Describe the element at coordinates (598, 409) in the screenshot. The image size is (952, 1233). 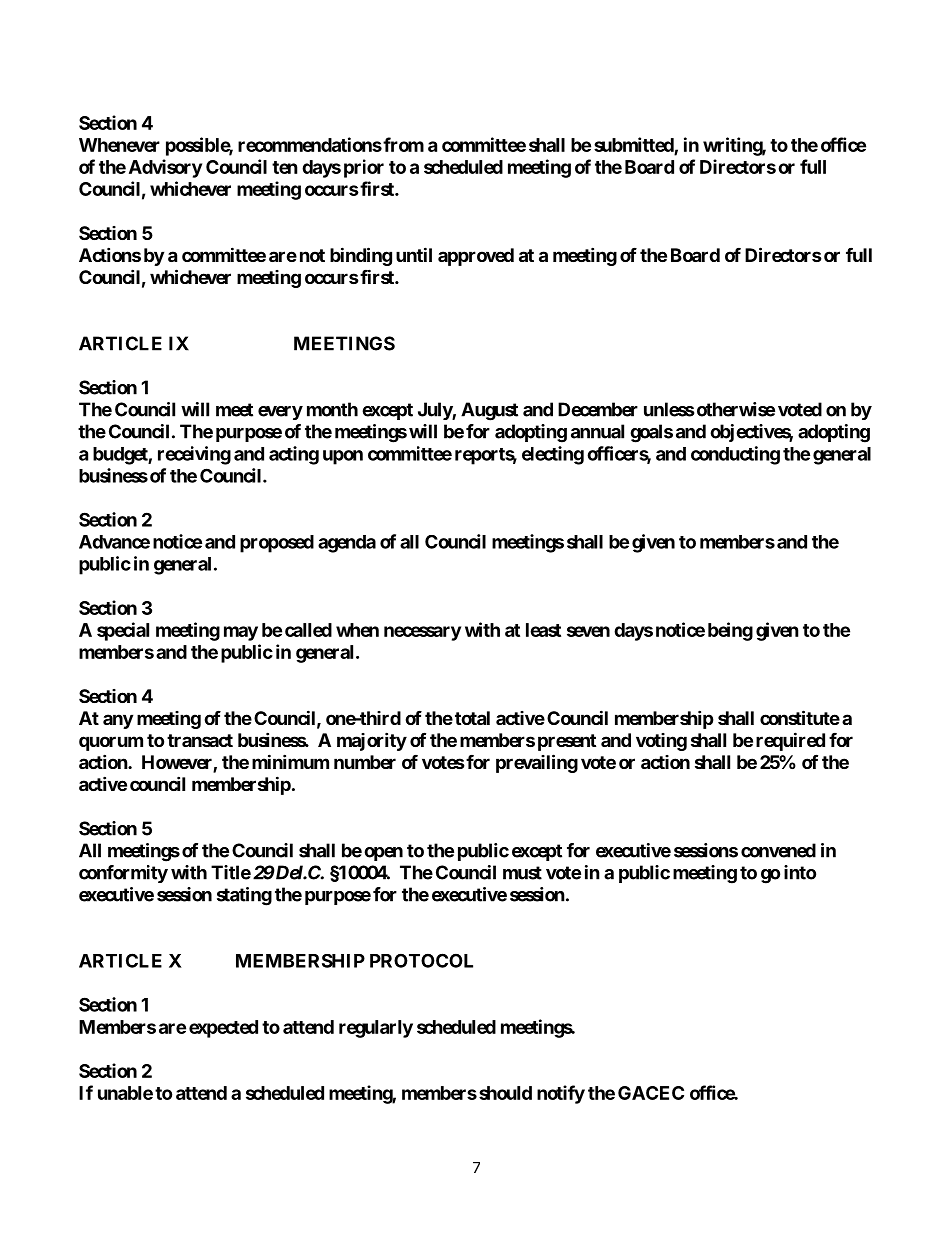
I see `December` at that location.
